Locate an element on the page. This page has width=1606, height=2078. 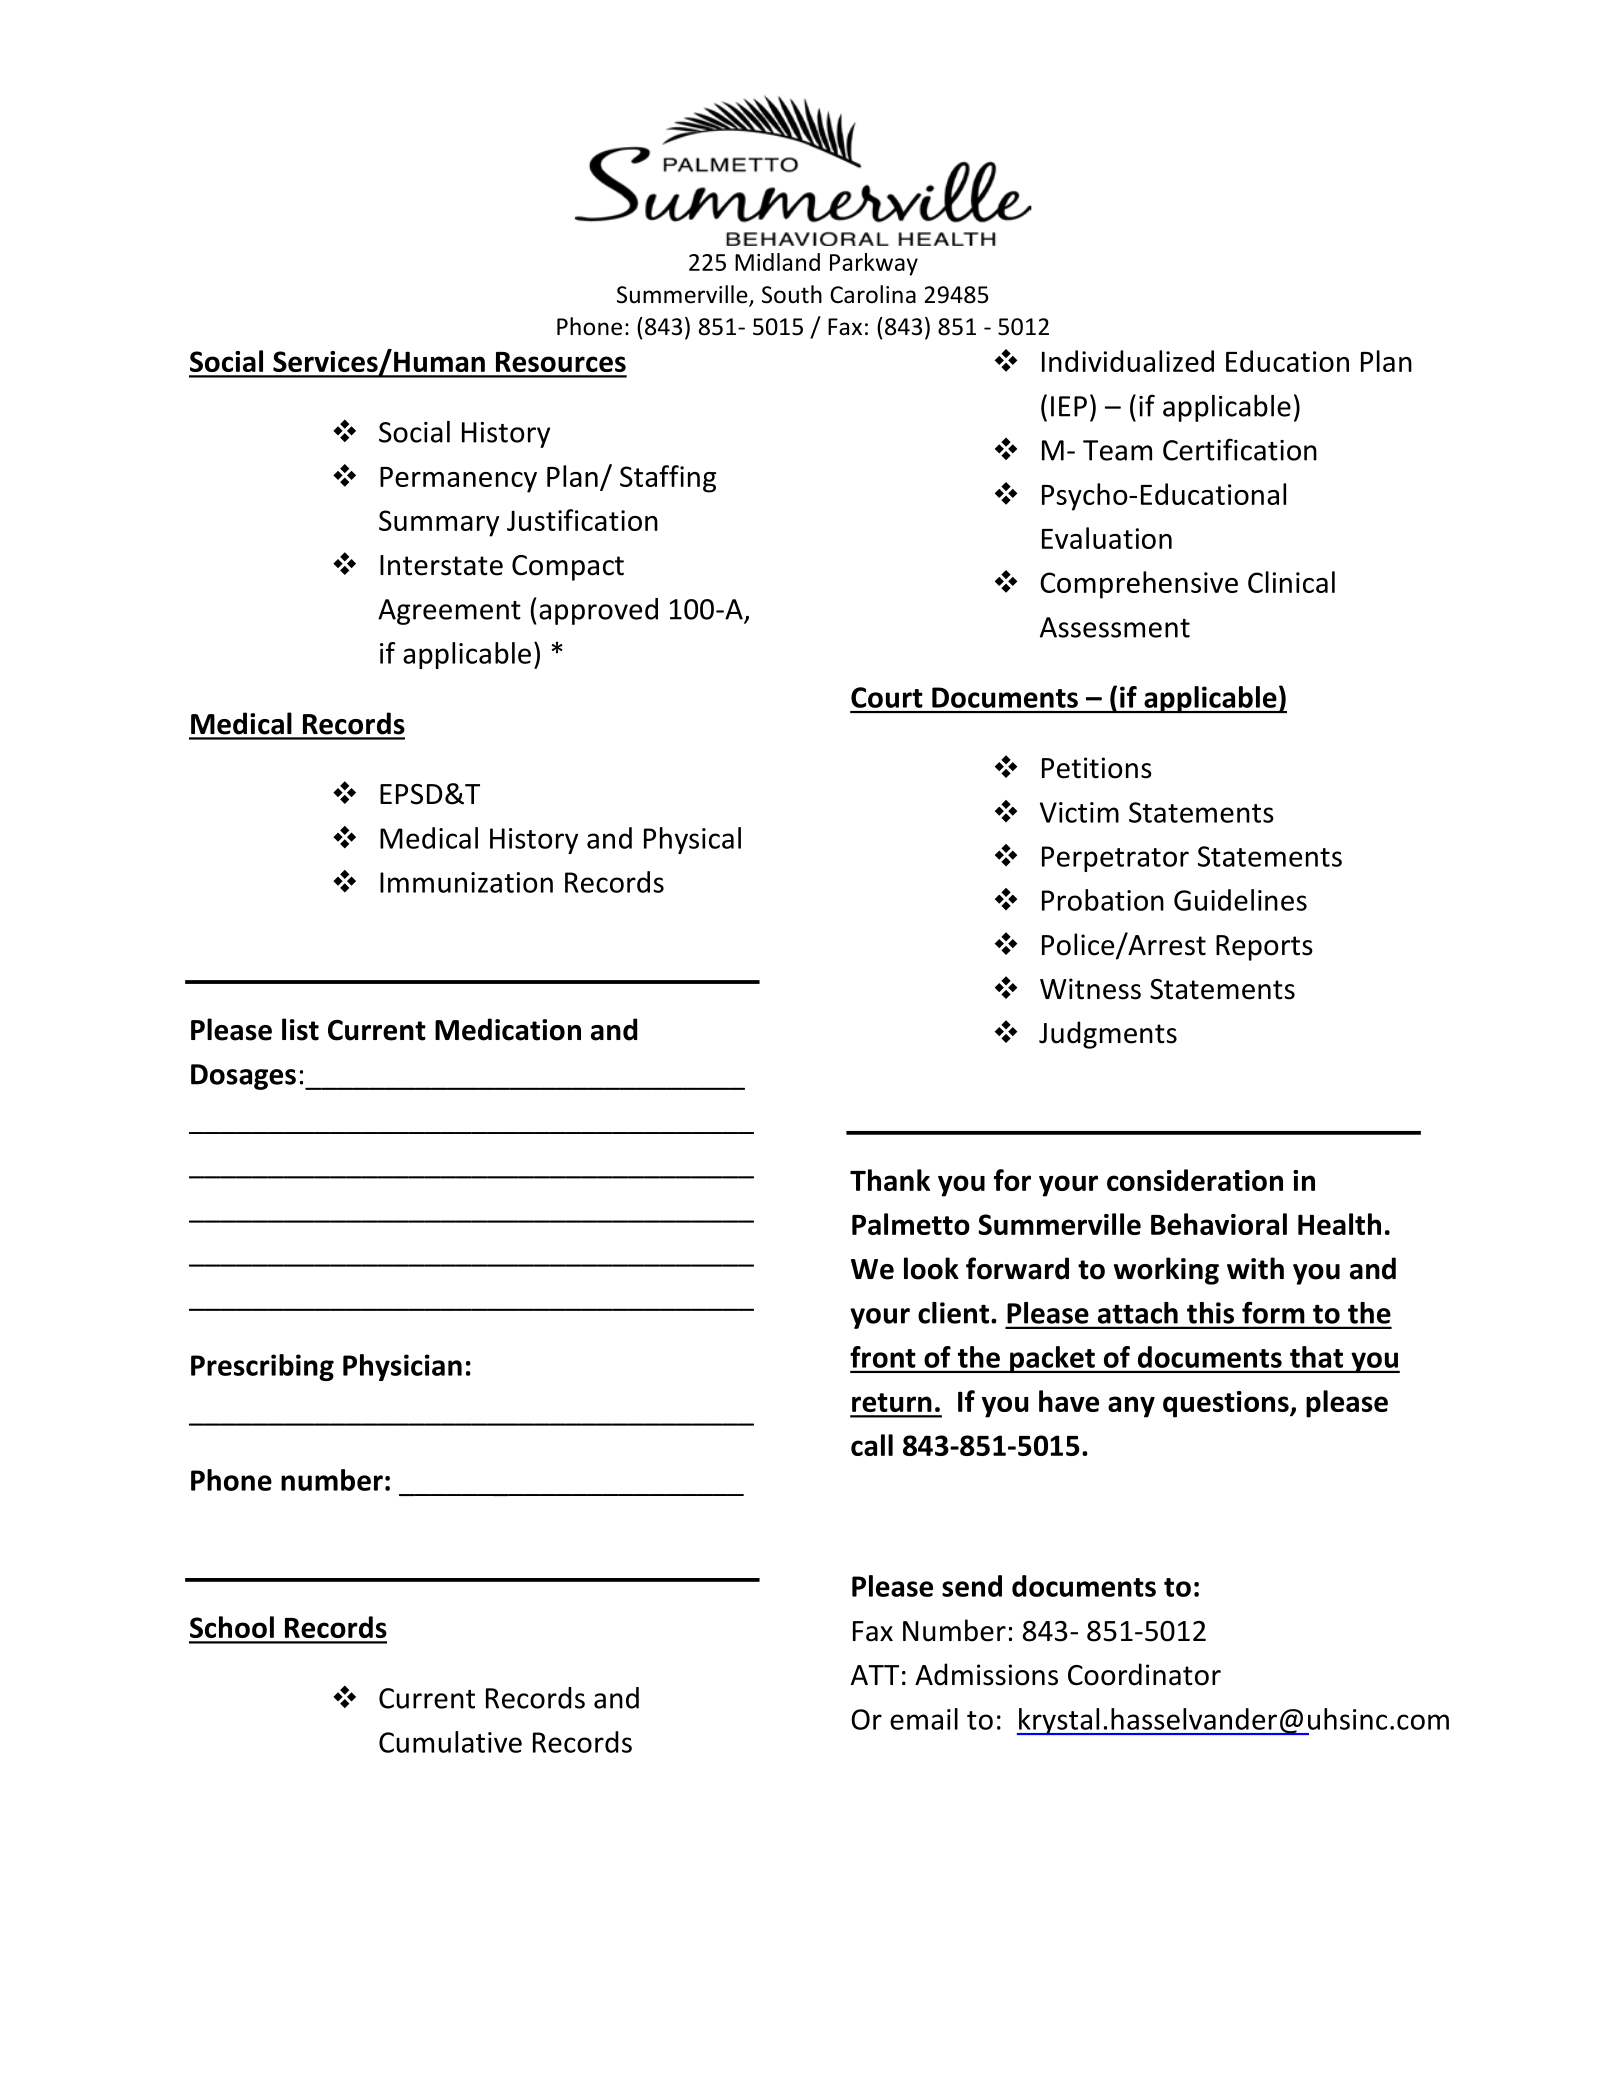
Immunization is located at coordinates (466, 882).
